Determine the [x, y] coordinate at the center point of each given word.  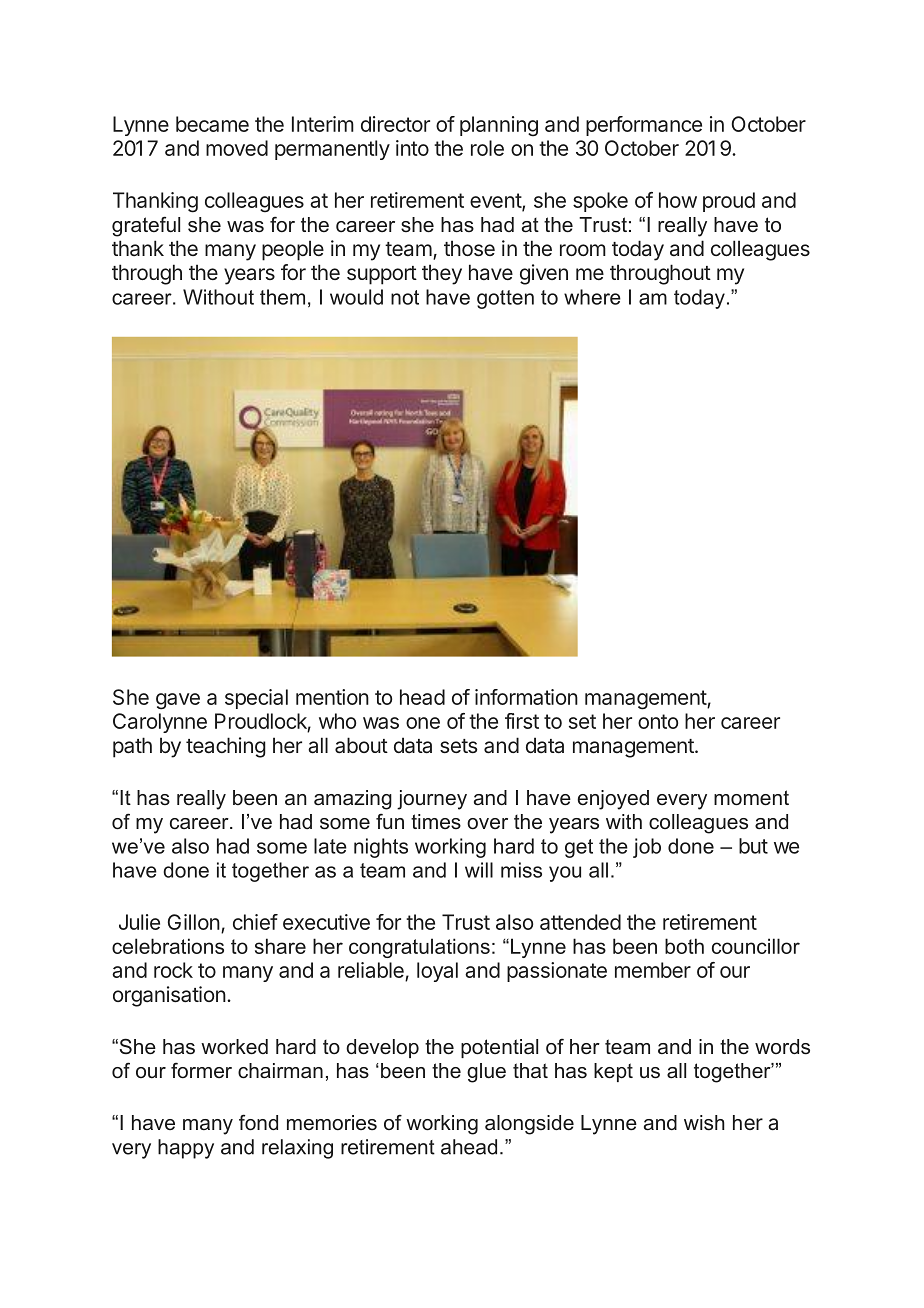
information [526, 697]
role [487, 148]
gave [178, 701]
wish [704, 1123]
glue [486, 1073]
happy [186, 1149]
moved [237, 148]
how [678, 200]
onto [658, 721]
